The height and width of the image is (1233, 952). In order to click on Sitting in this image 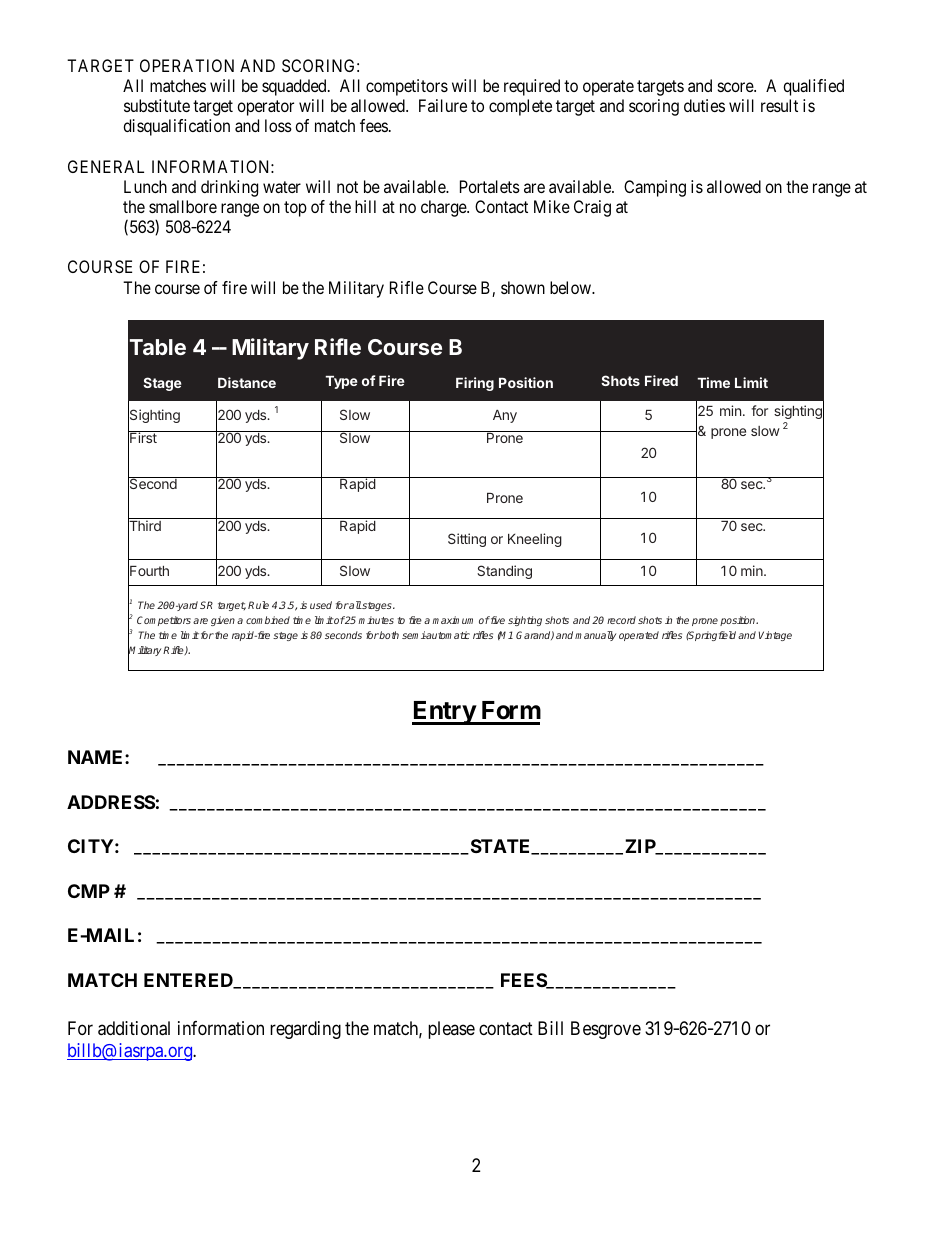, I will do `click(467, 540)`.
